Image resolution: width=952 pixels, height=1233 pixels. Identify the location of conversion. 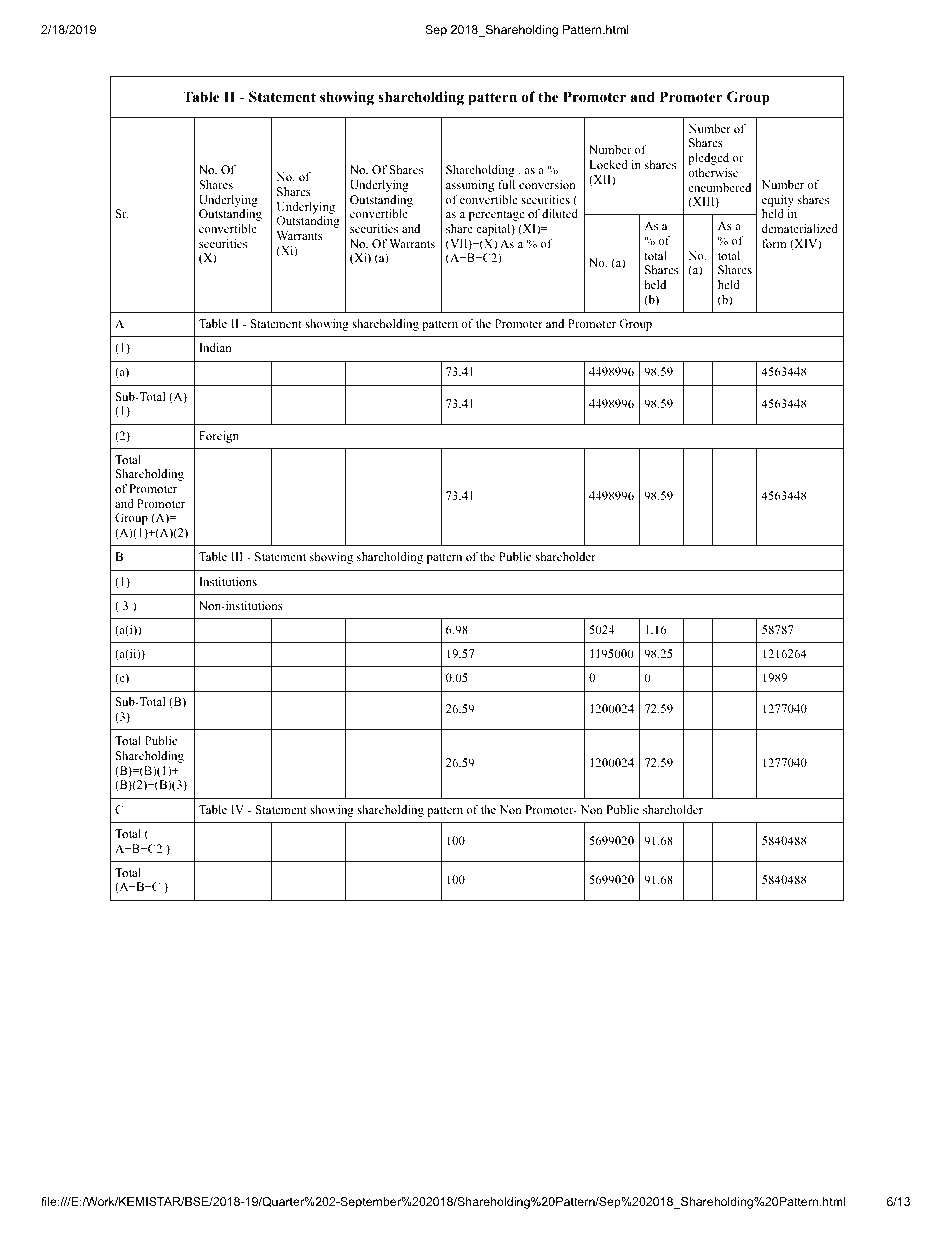
(547, 184).
